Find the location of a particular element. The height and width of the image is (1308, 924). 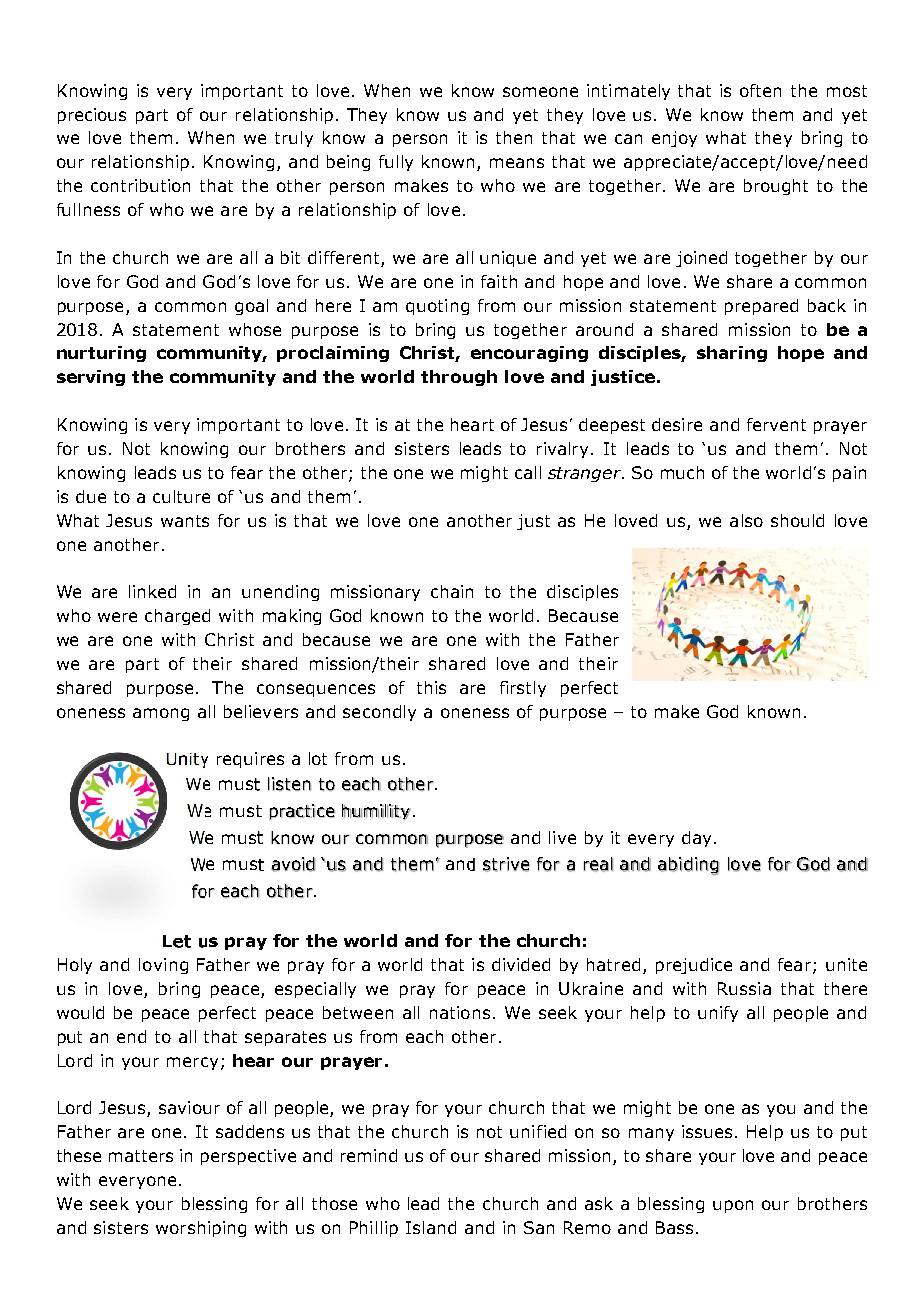

avoid is located at coordinates (293, 864).
